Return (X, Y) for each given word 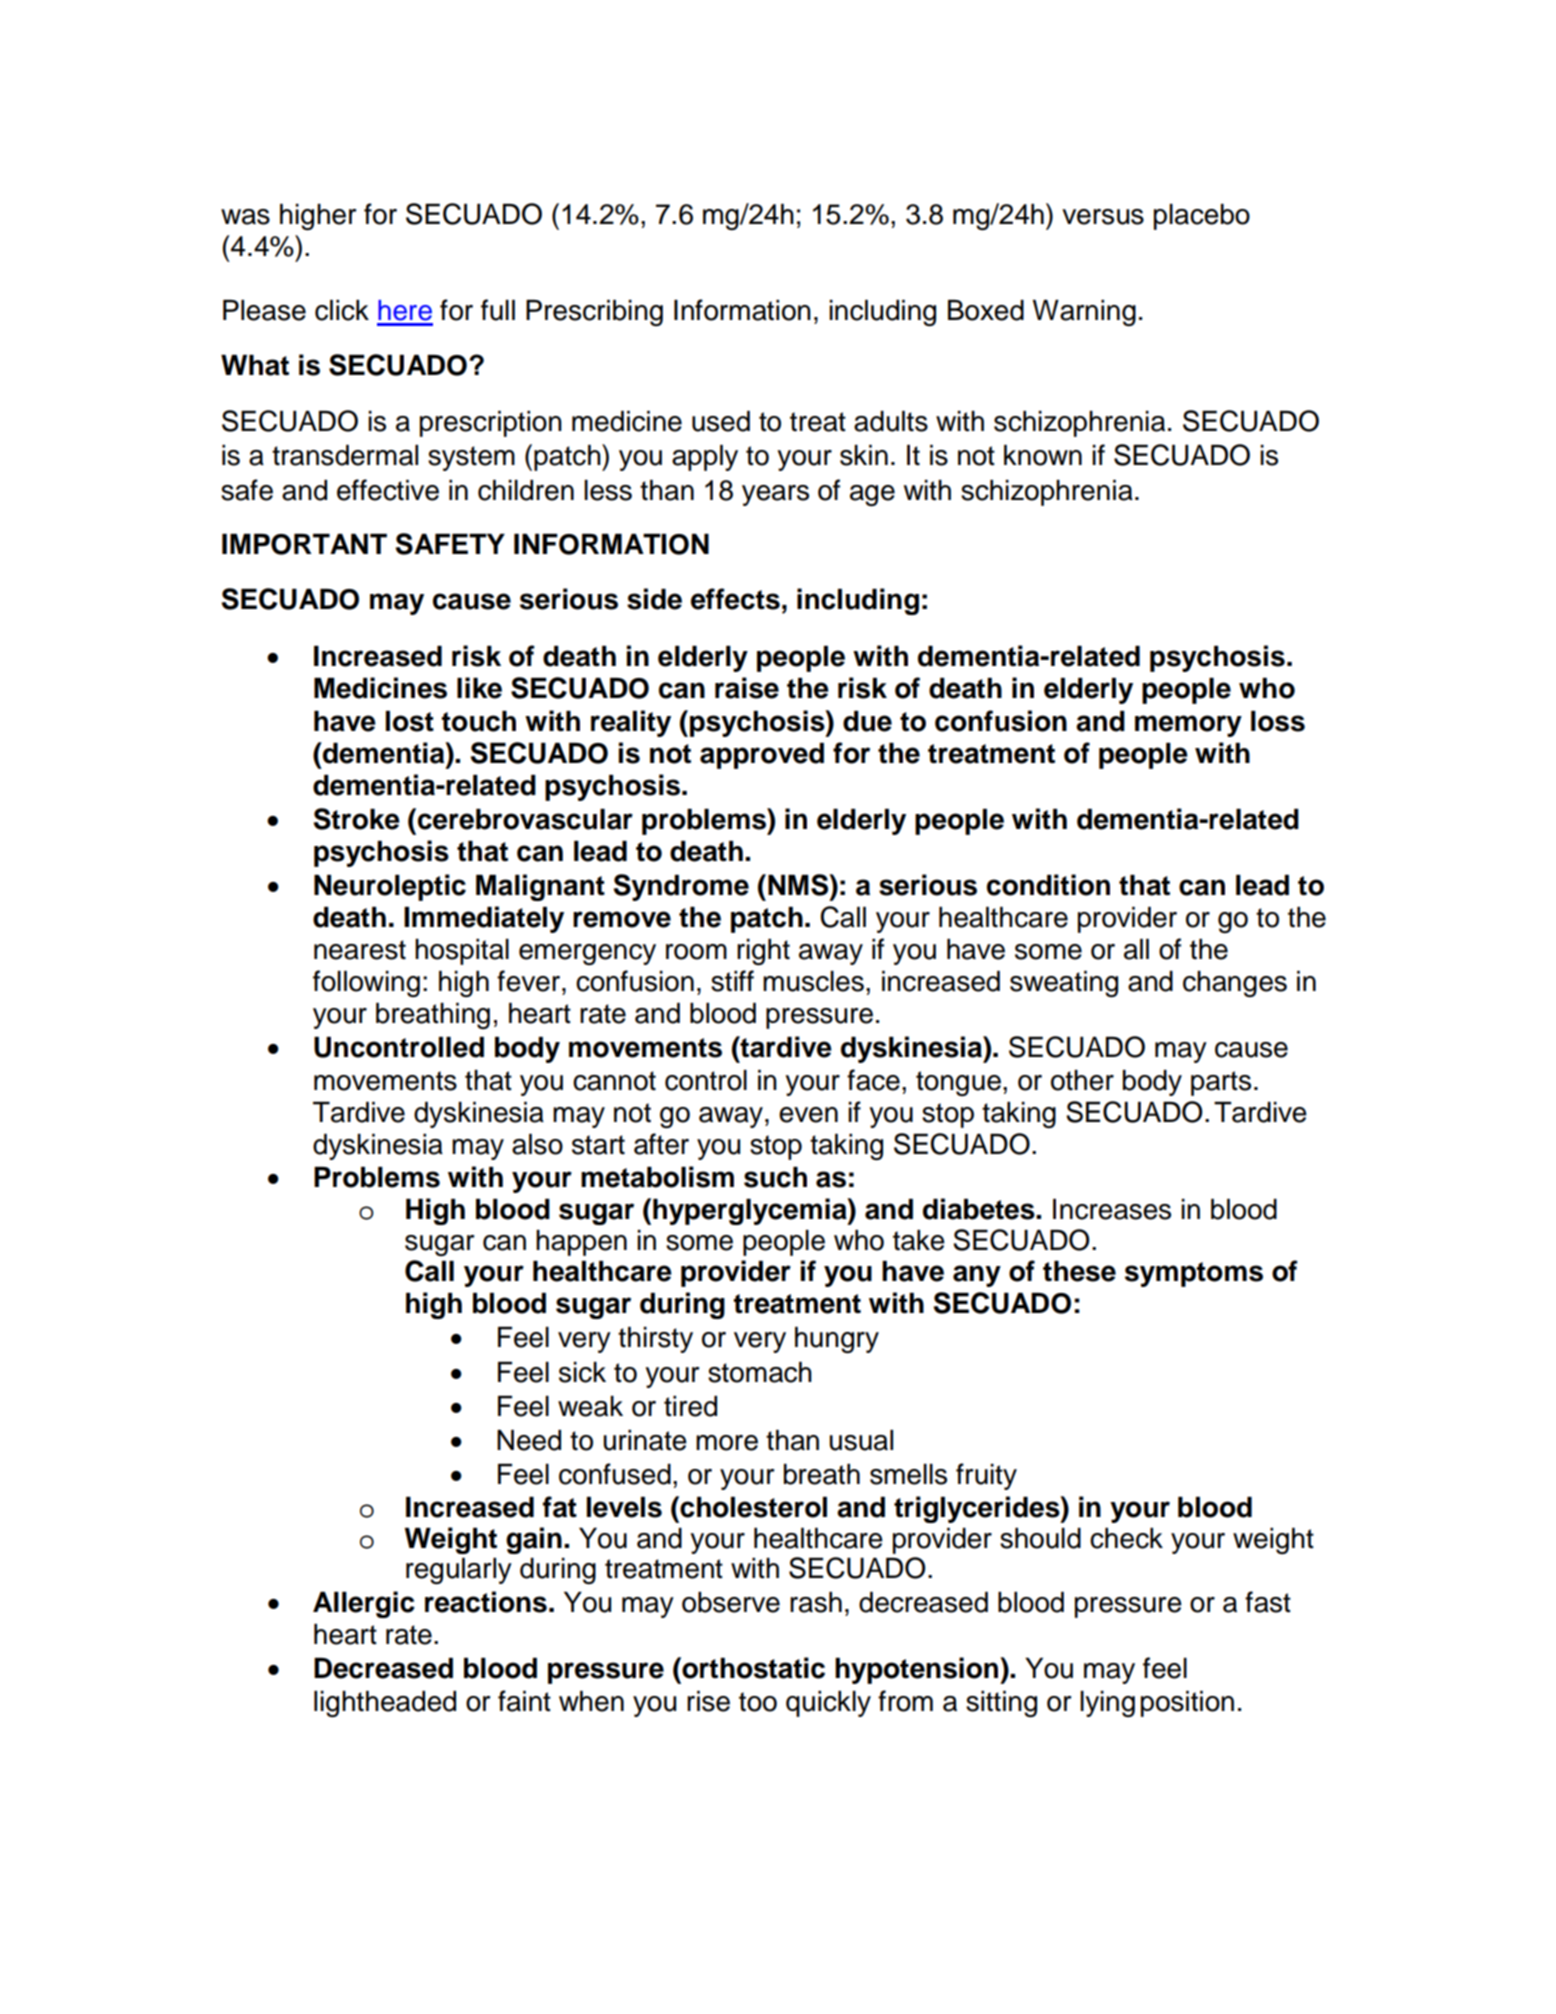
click (342, 310)
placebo (1202, 217)
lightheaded (385, 1704)
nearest (360, 950)
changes (1235, 984)
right (763, 952)
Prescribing (594, 313)
